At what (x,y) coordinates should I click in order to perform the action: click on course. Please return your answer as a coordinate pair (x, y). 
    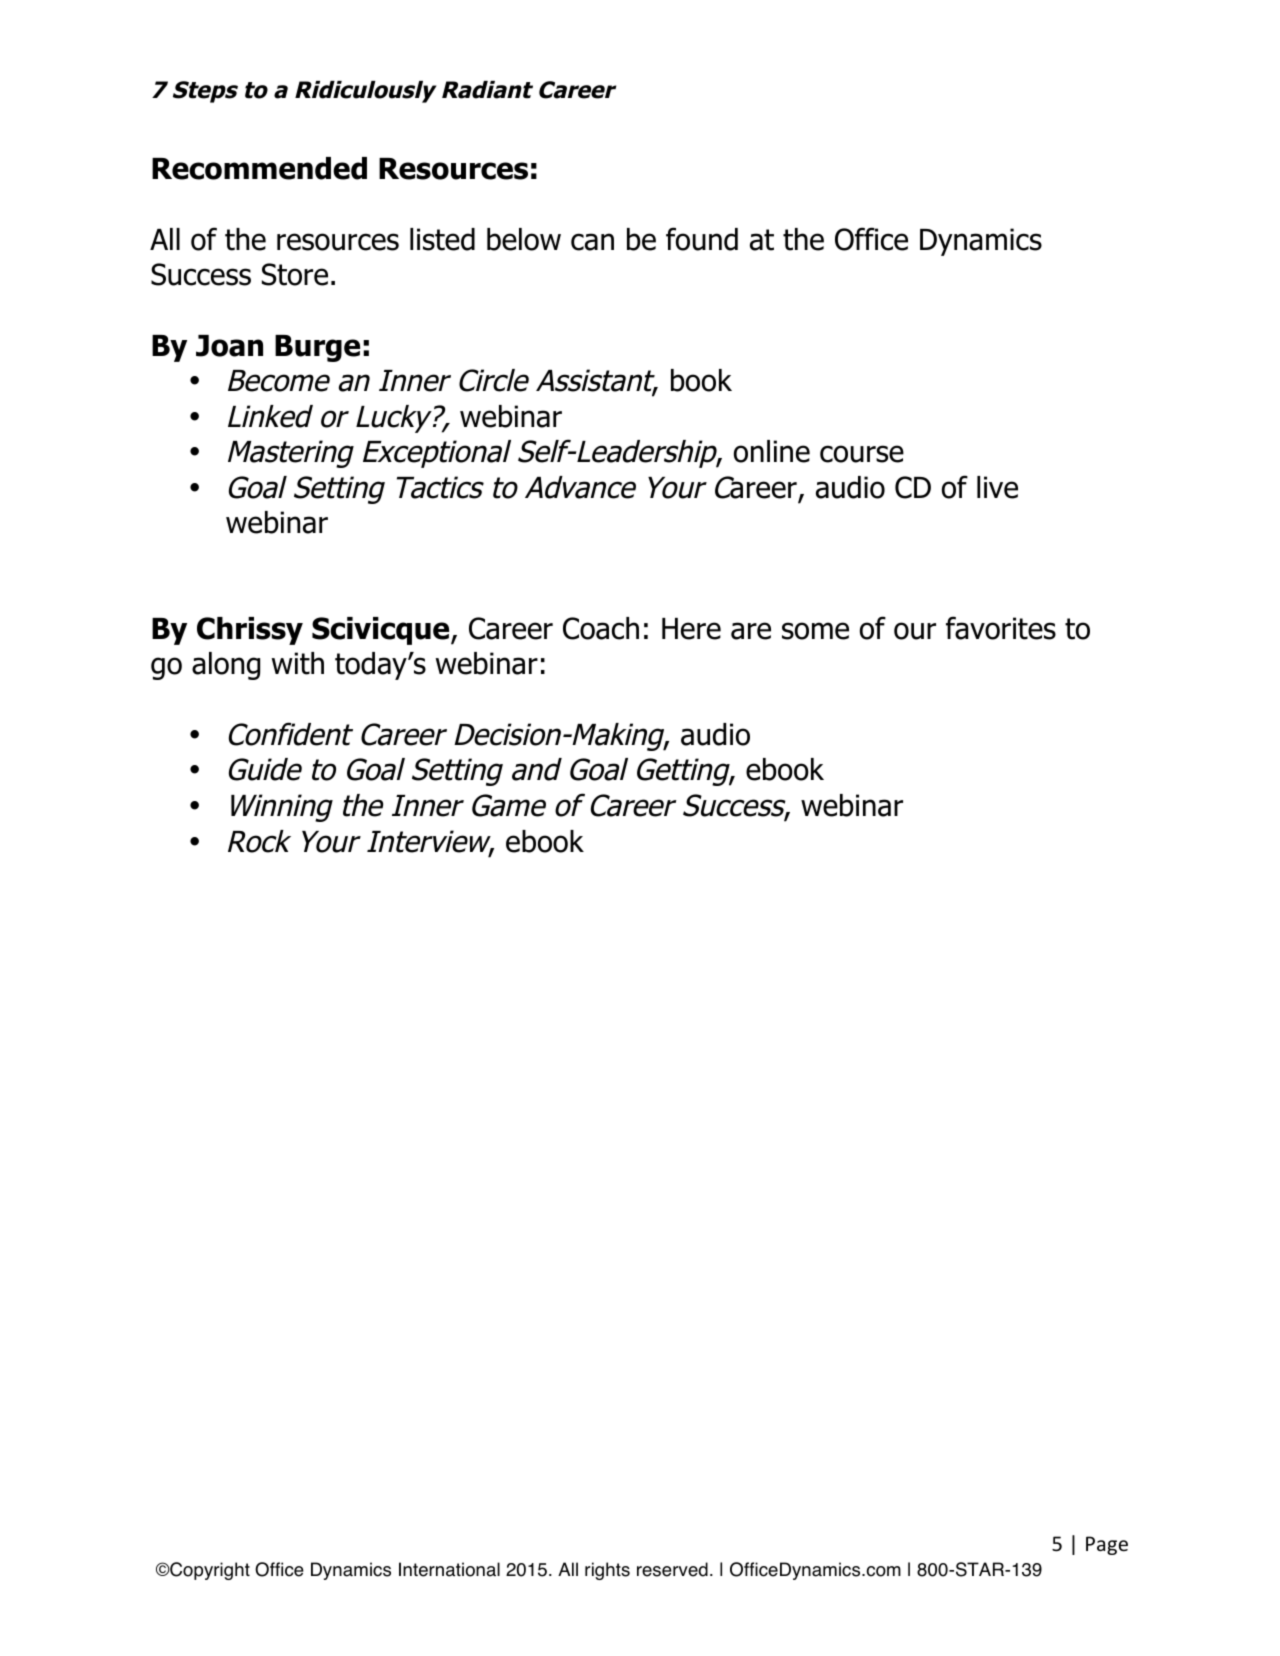
    Looking at the image, I should click on (862, 454).
